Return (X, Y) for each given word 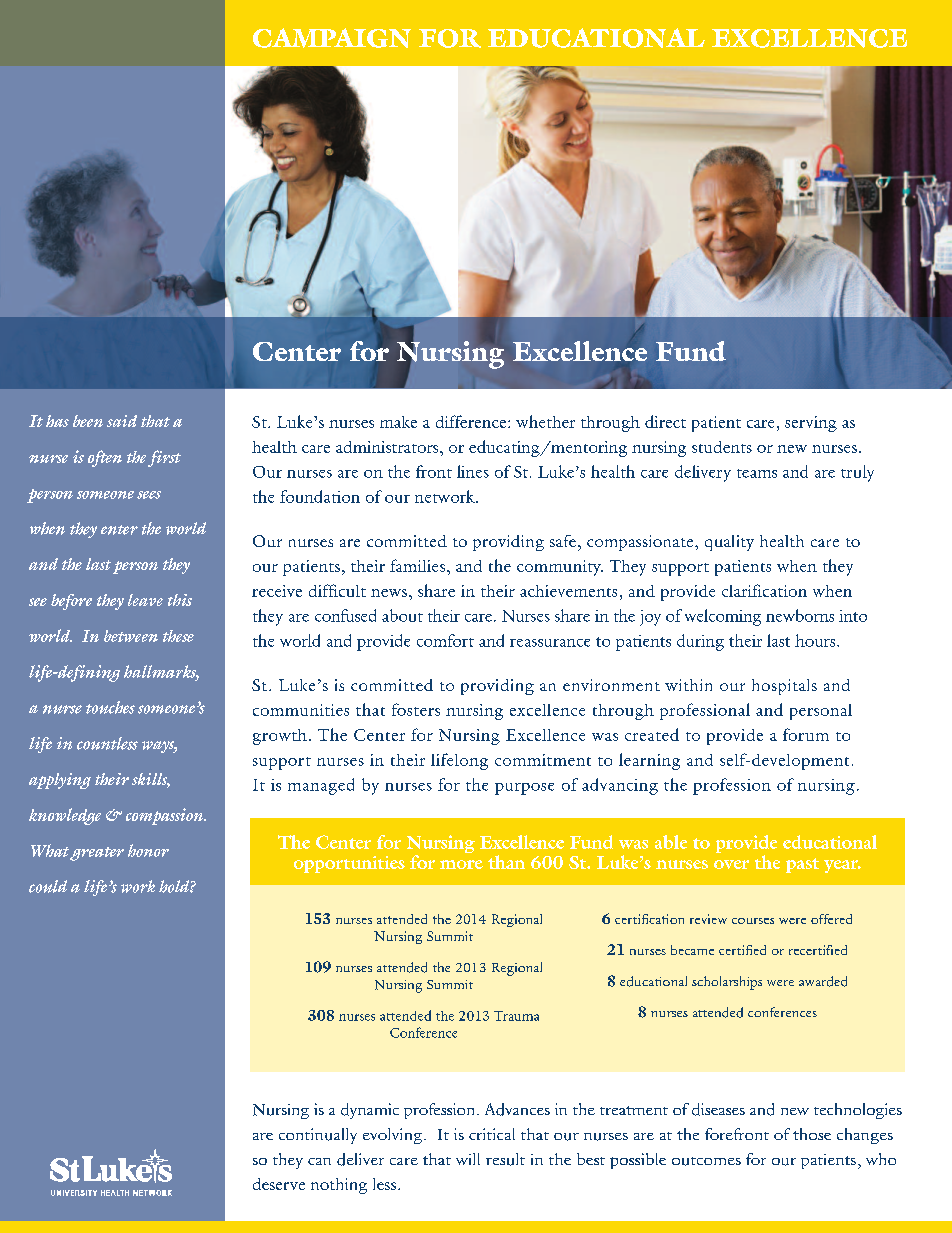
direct (665, 421)
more (461, 864)
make (398, 422)
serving (811, 424)
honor (148, 850)
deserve (279, 1184)
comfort (445, 640)
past (802, 865)
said (122, 421)
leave (145, 600)
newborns (800, 615)
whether (545, 421)
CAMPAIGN (332, 38)
